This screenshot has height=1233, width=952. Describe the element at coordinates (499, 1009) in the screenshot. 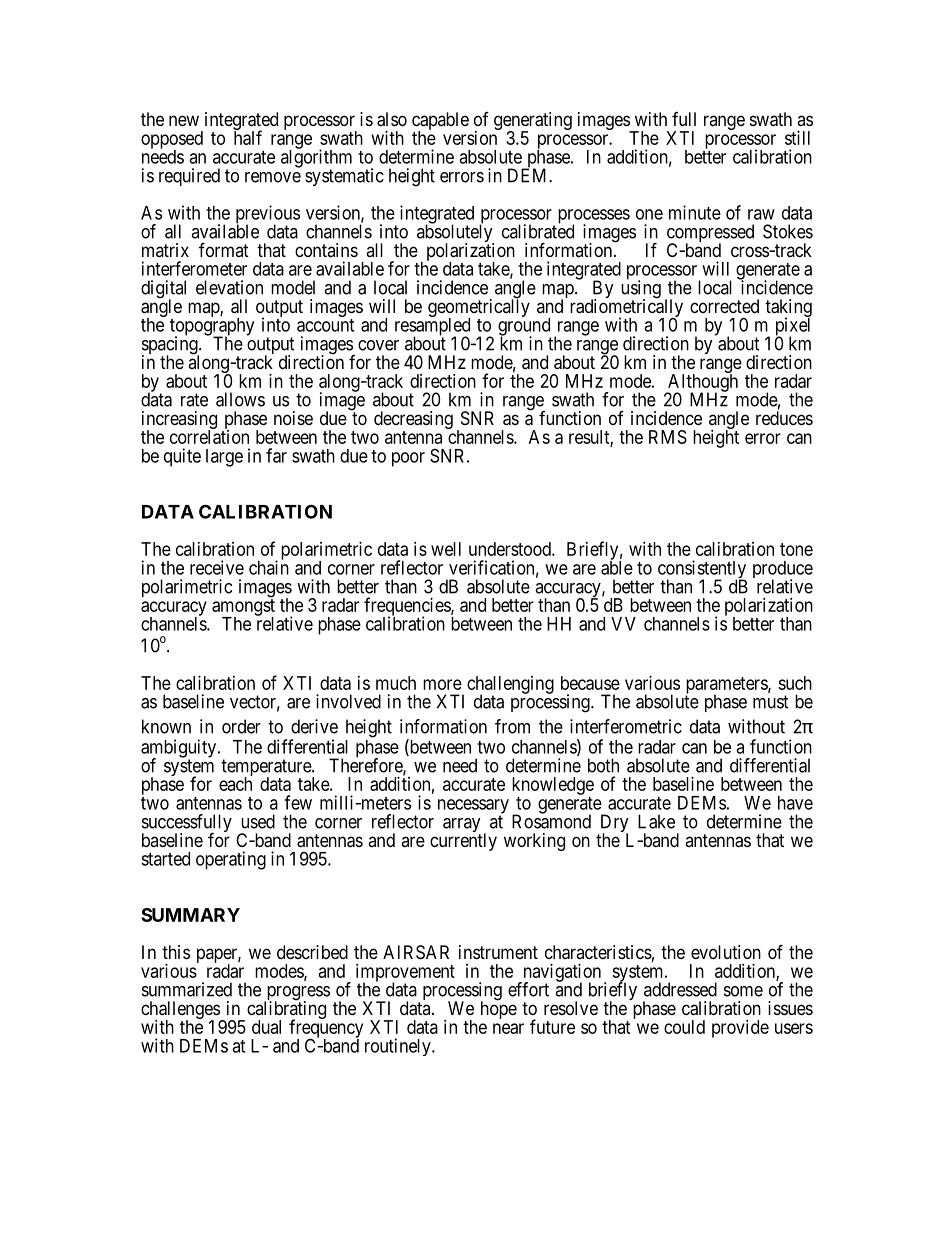

I see `hope` at that location.
